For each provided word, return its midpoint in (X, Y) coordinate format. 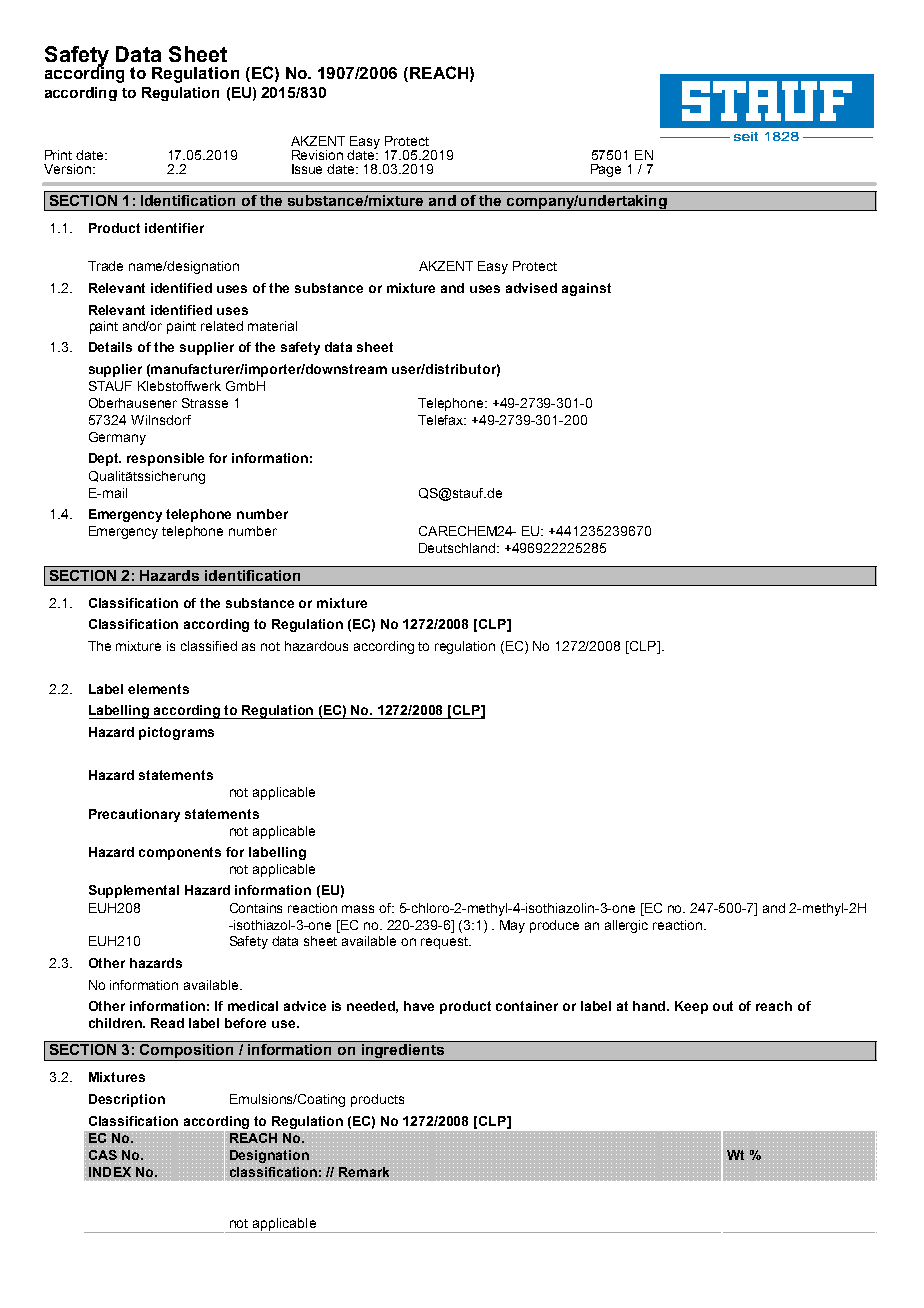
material (272, 326)
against (586, 289)
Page (606, 170)
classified (209, 646)
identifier (174, 228)
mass (358, 909)
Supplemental (134, 891)
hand (651, 1006)
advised (531, 288)
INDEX (111, 1172)
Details (110, 347)
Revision (317, 155)
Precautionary (134, 815)
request (446, 943)
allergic (626, 926)
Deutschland (458, 548)
